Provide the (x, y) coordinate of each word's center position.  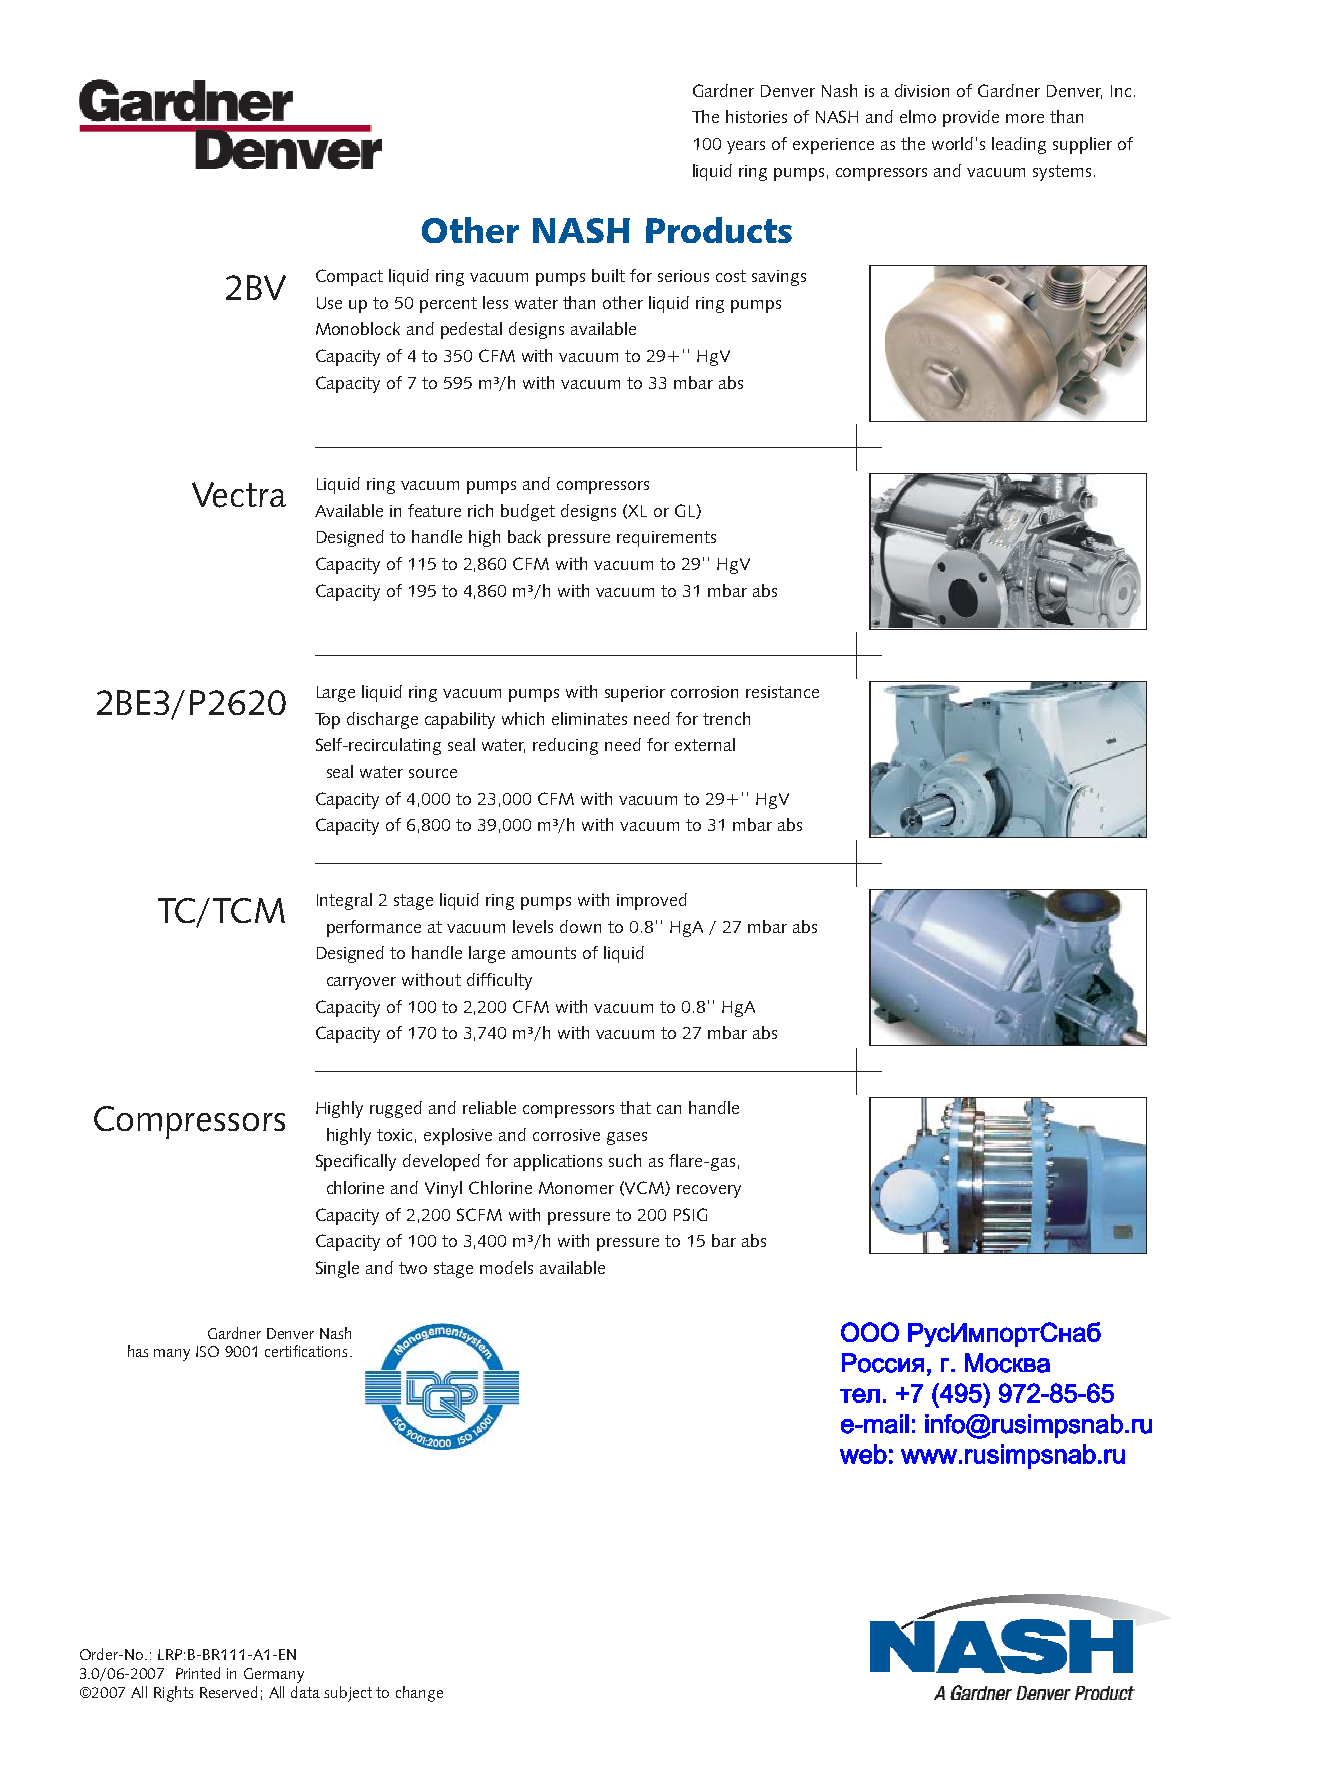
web (863, 1454)
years (746, 147)
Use (329, 303)
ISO (207, 1351)
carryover (361, 983)
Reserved (228, 1692)
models (506, 1267)
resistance (782, 692)
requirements (666, 539)
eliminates (589, 718)
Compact (349, 277)
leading (1019, 145)
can (669, 1109)
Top (327, 721)
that (635, 1107)
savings (779, 278)
